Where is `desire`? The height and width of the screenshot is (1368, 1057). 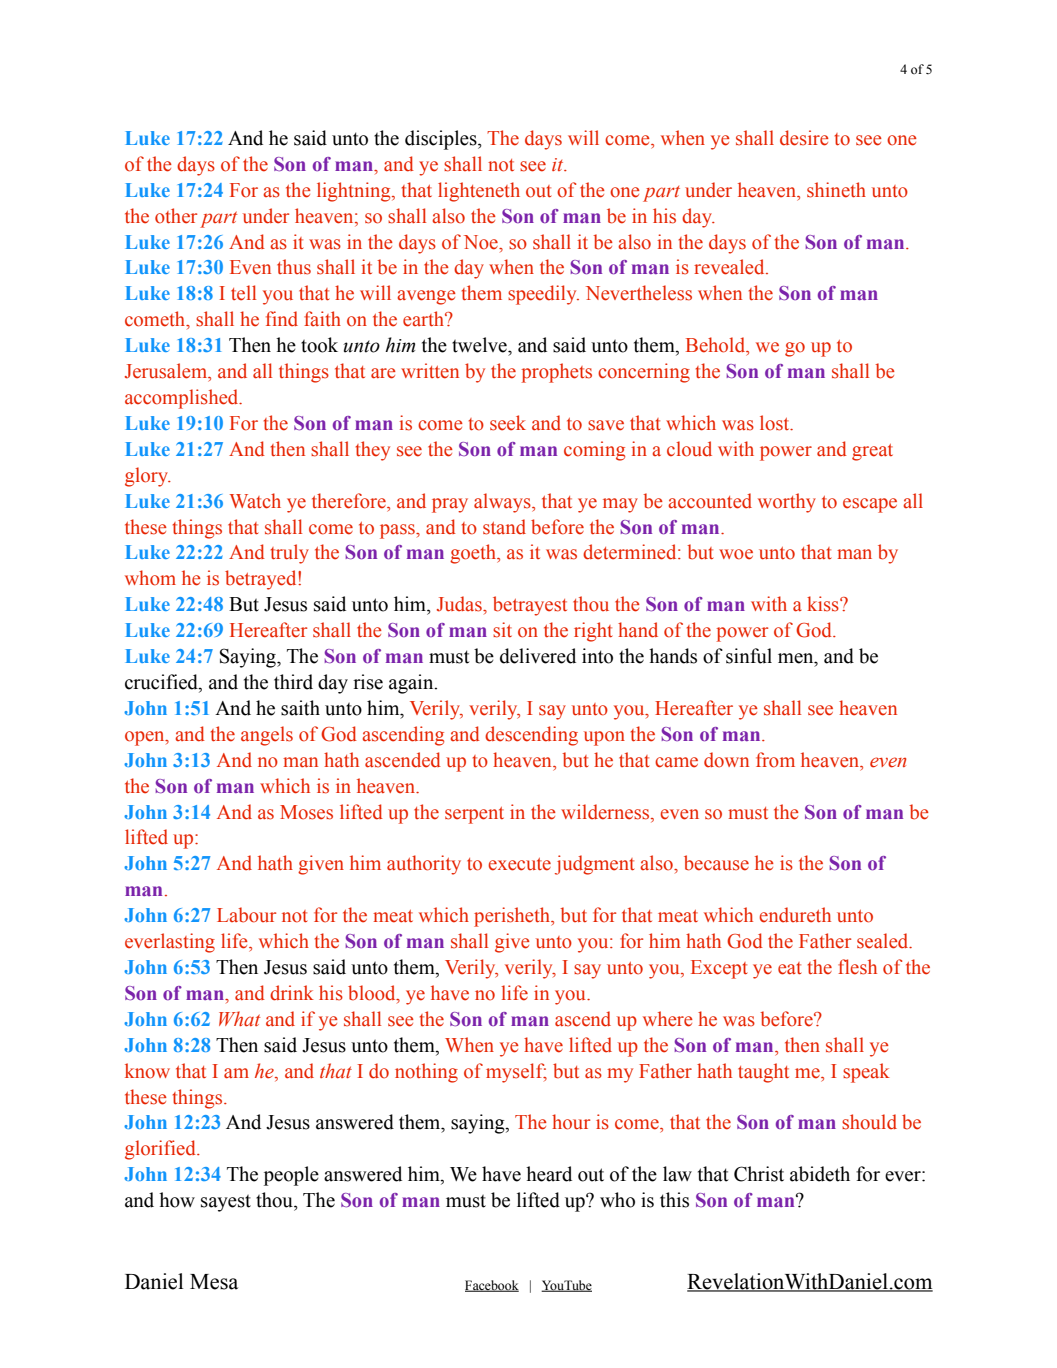
desire is located at coordinates (804, 138).
